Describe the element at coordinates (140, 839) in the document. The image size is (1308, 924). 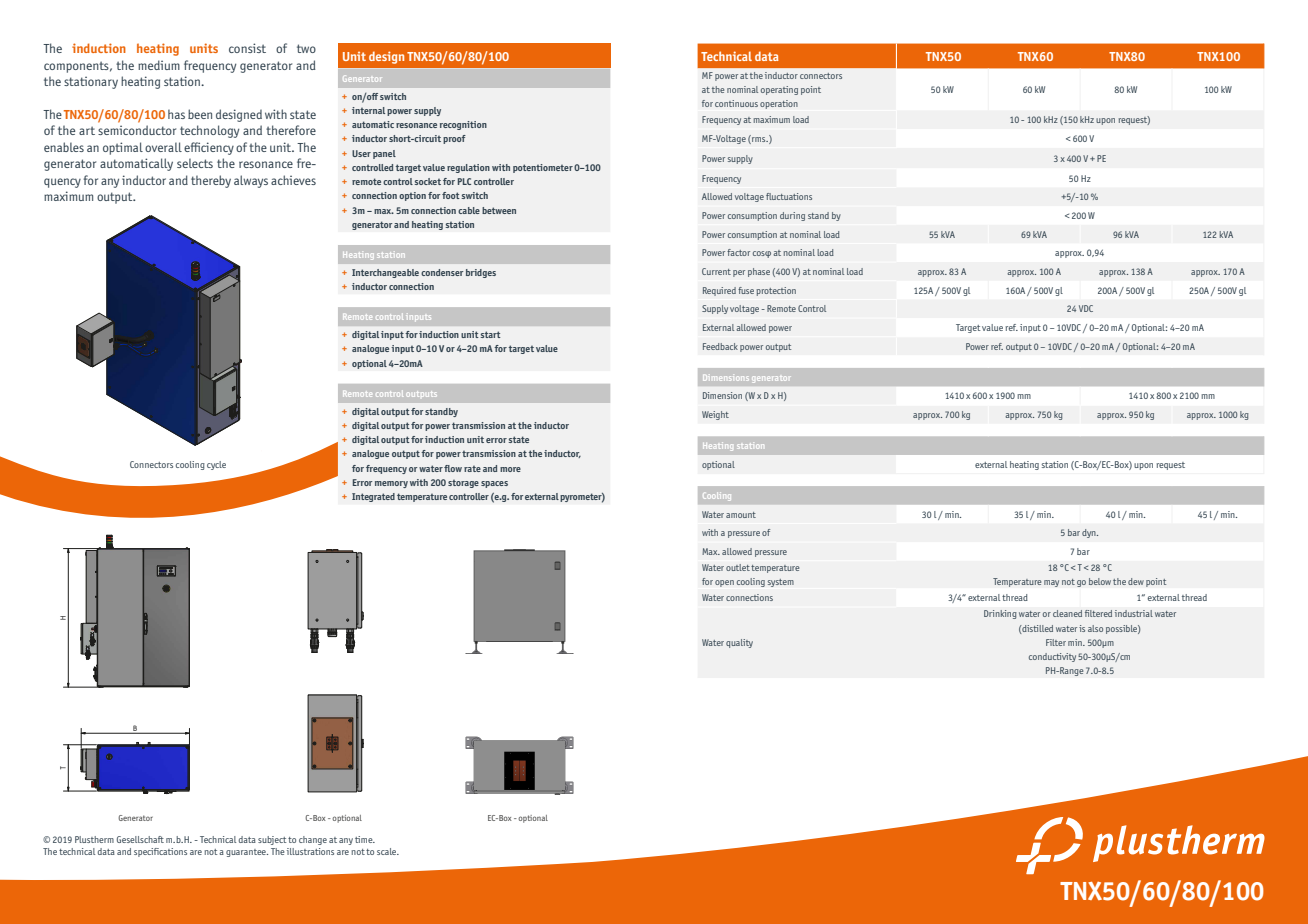
I see `Gesellschaft` at that location.
